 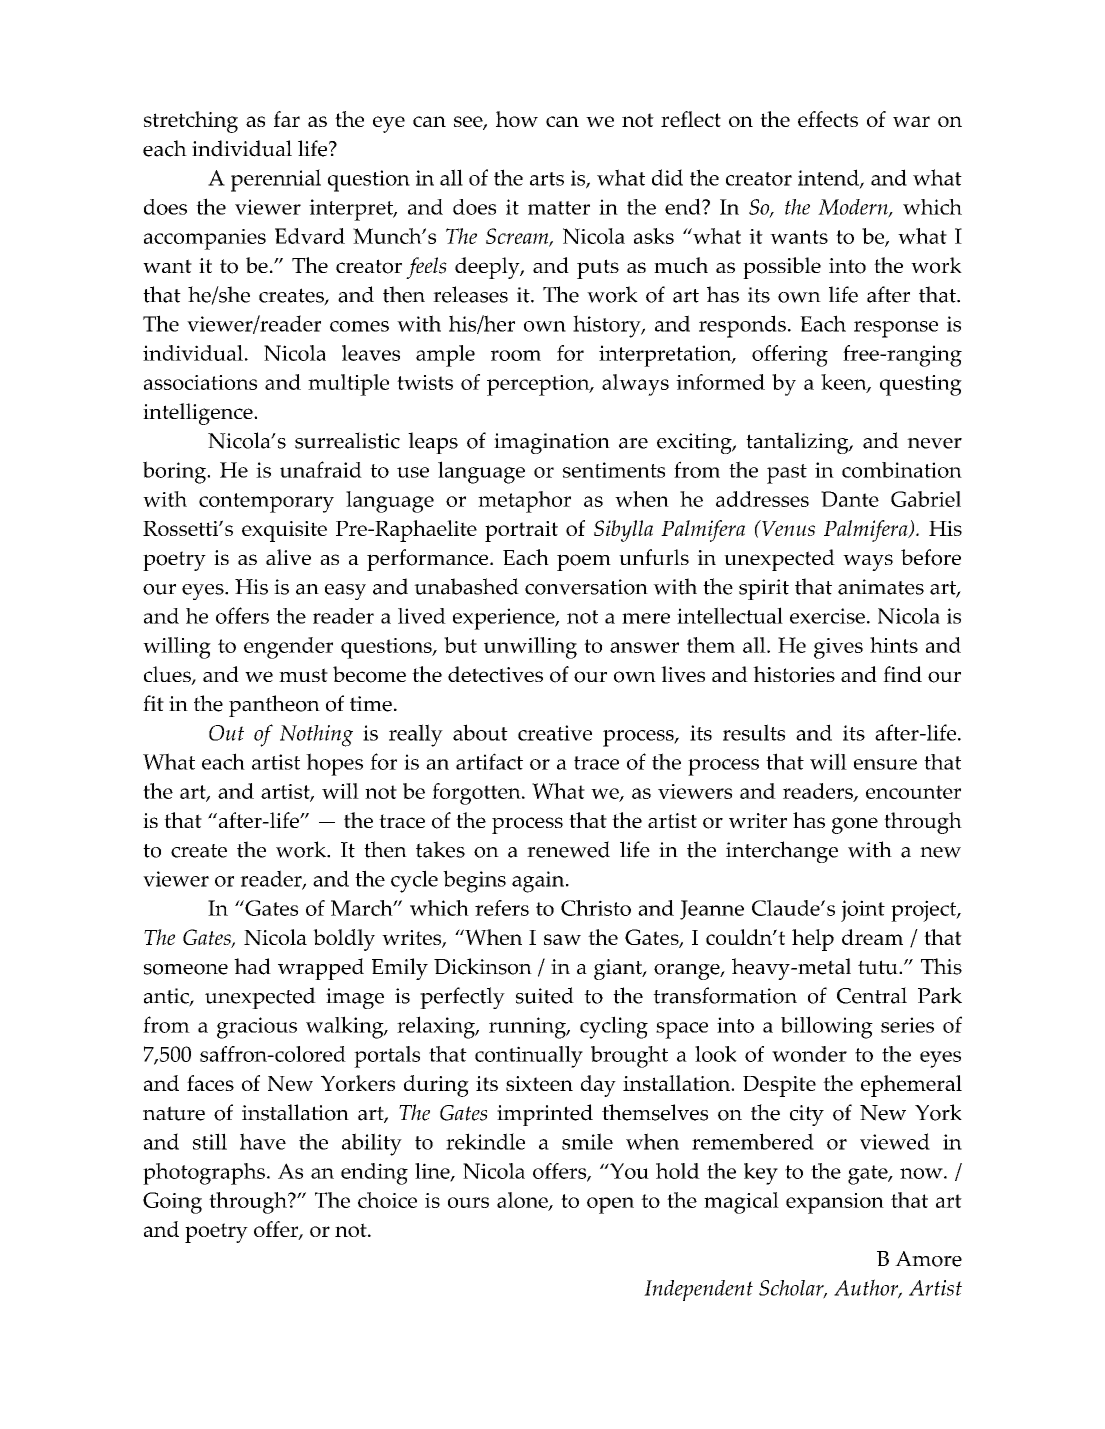 I want to click on portrait, so click(x=521, y=531).
